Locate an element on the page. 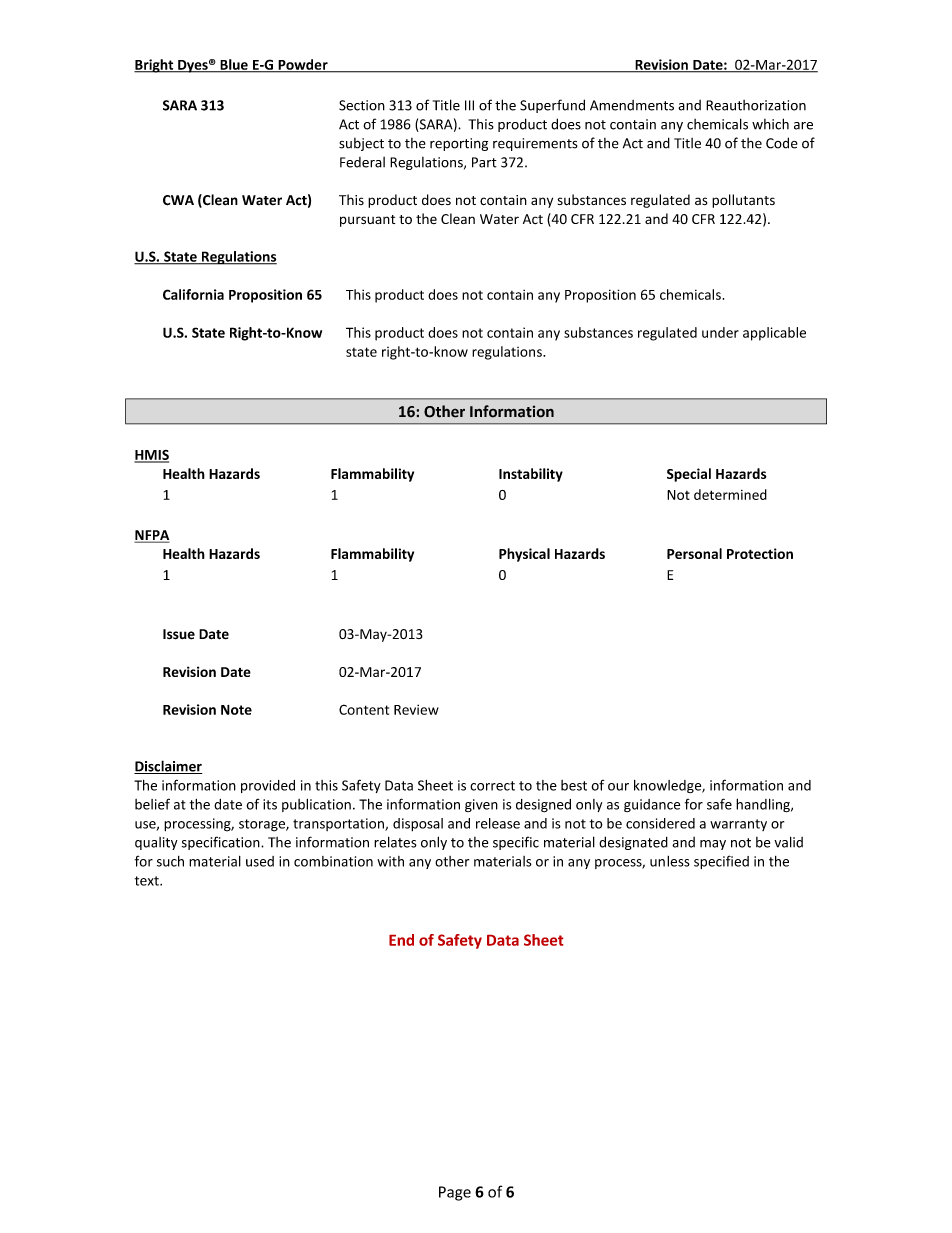 The width and height of the document is (952, 1233). specified is located at coordinates (721, 862).
